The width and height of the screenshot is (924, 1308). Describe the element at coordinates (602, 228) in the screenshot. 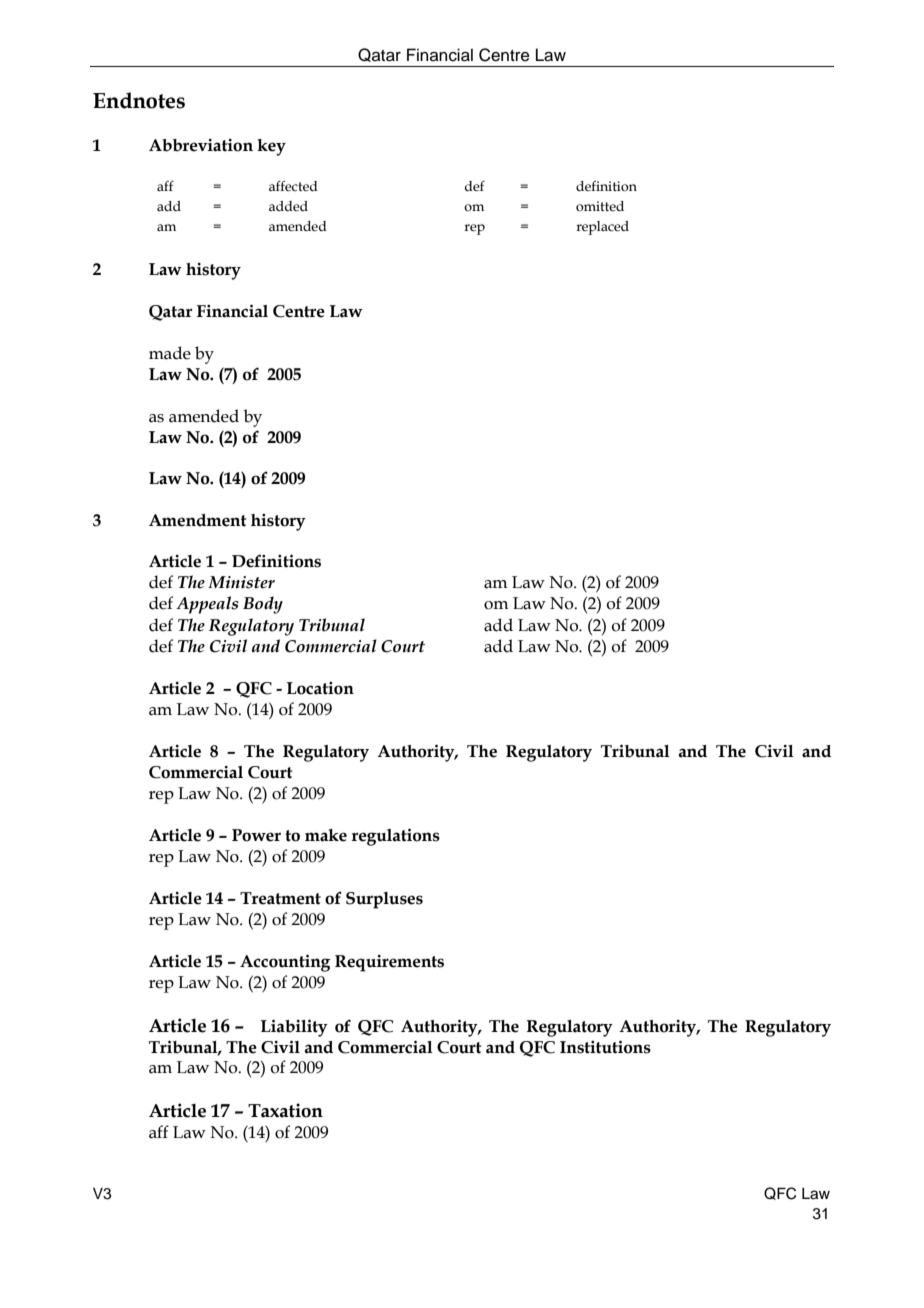

I see `replaced` at that location.
